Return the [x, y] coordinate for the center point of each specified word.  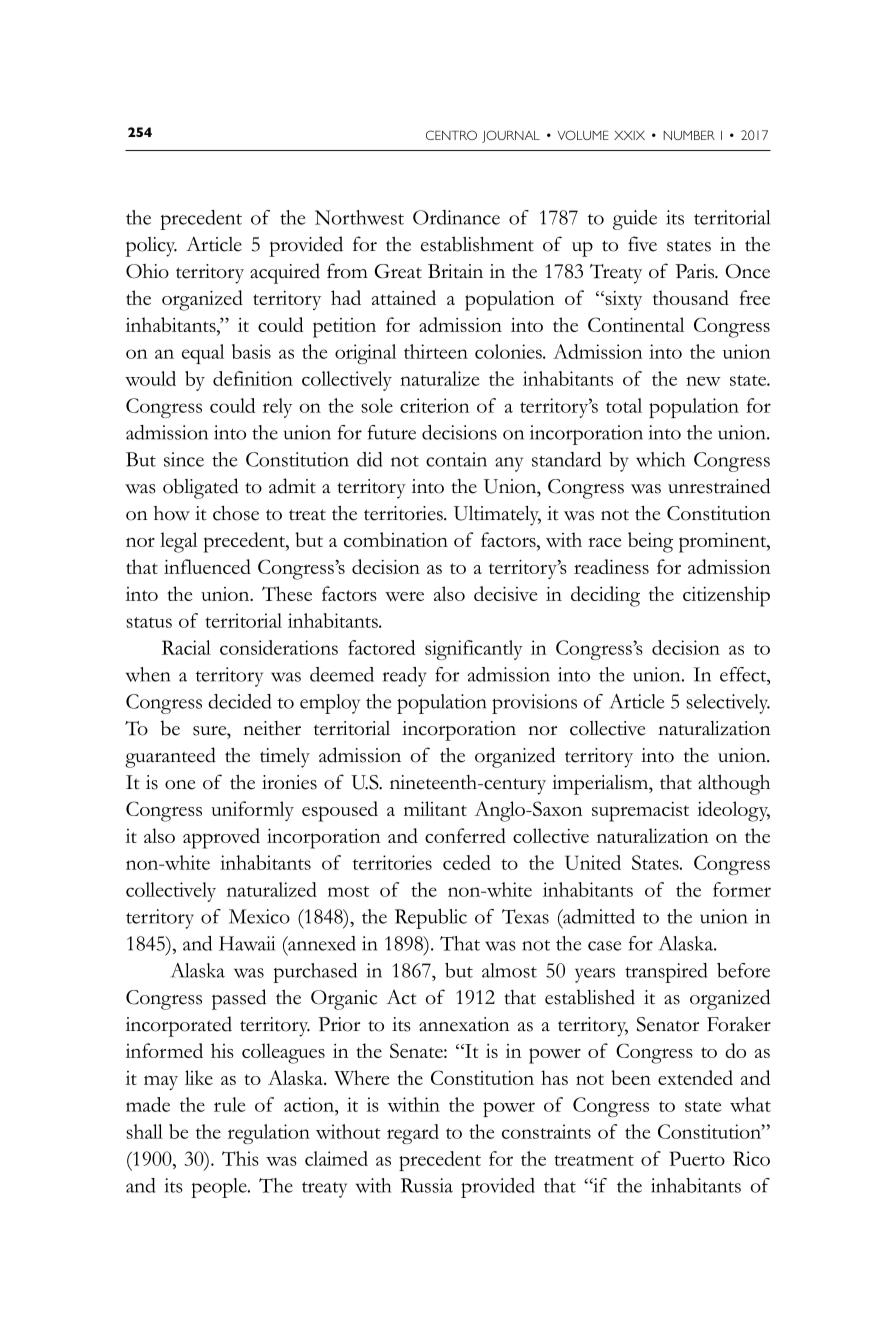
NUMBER [689, 135]
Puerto [697, 1158]
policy [151, 247]
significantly [474, 650]
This [240, 1158]
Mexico [259, 916]
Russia [427, 1185]
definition [253, 378]
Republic [431, 919]
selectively [728, 704]
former [742, 889]
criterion [435, 405]
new [703, 381]
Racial [186, 647]
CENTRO [451, 135]
